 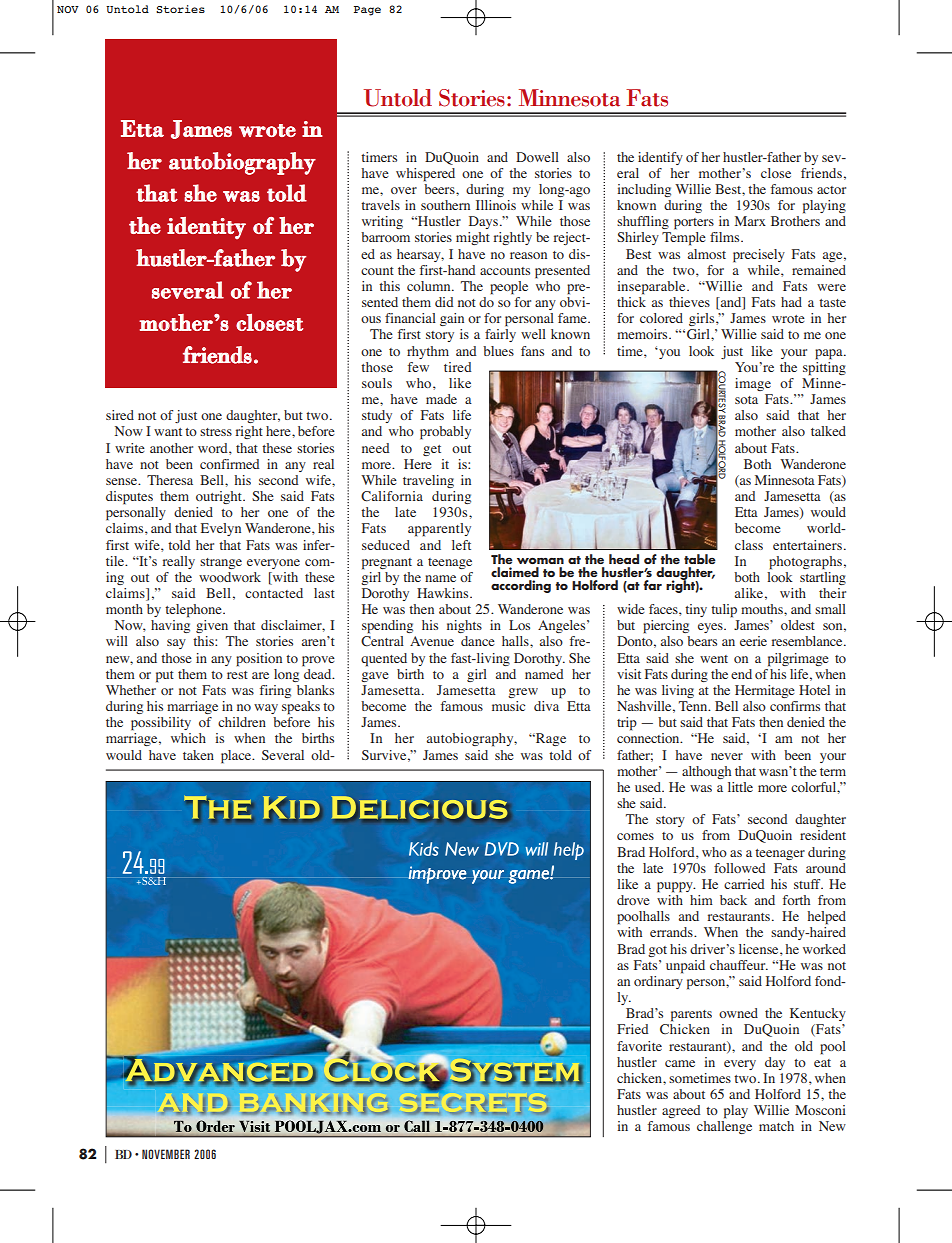 I want to click on made, so click(x=441, y=399).
